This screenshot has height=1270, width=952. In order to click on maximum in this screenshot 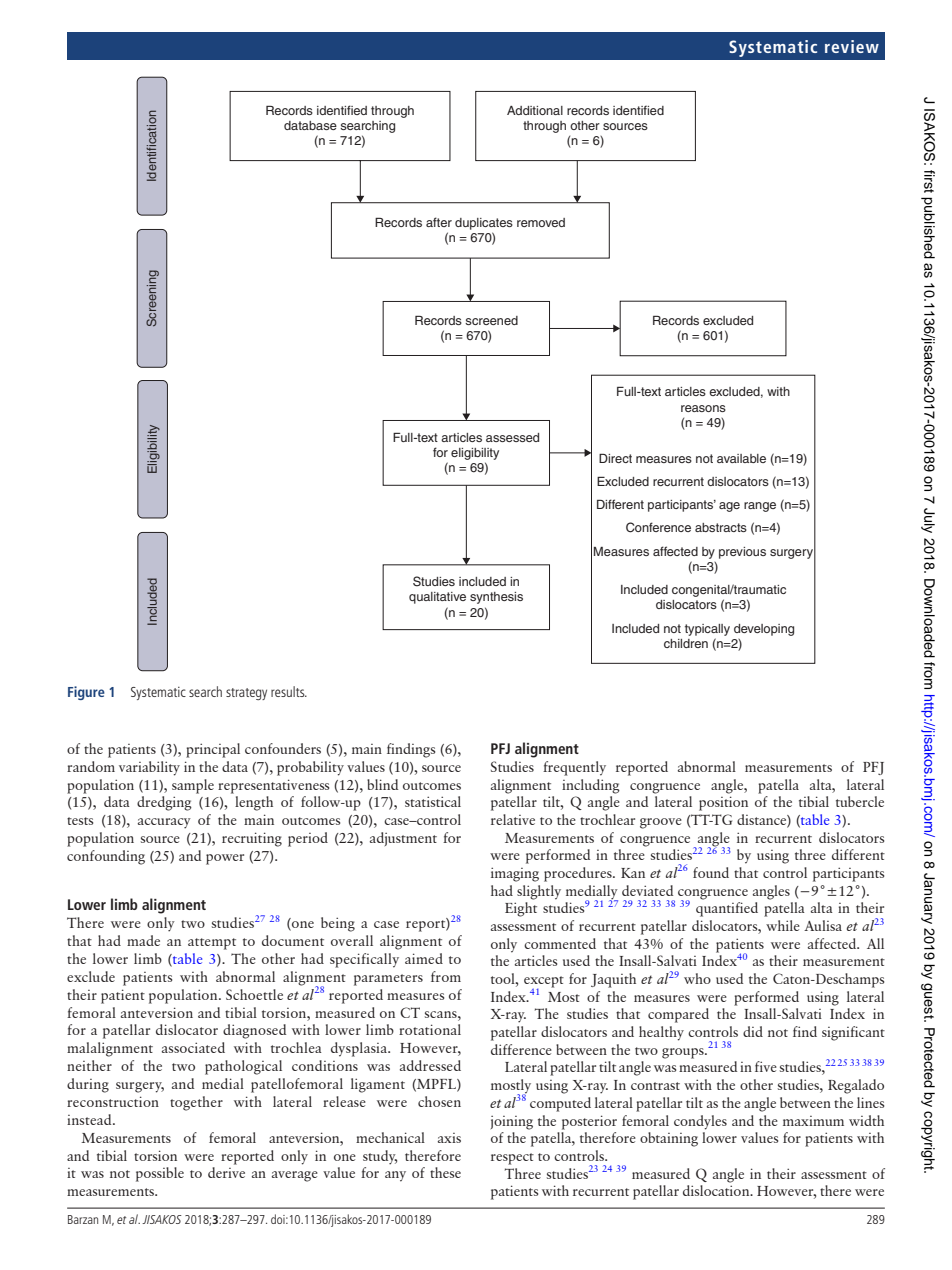, I will do `click(813, 1121)`.
